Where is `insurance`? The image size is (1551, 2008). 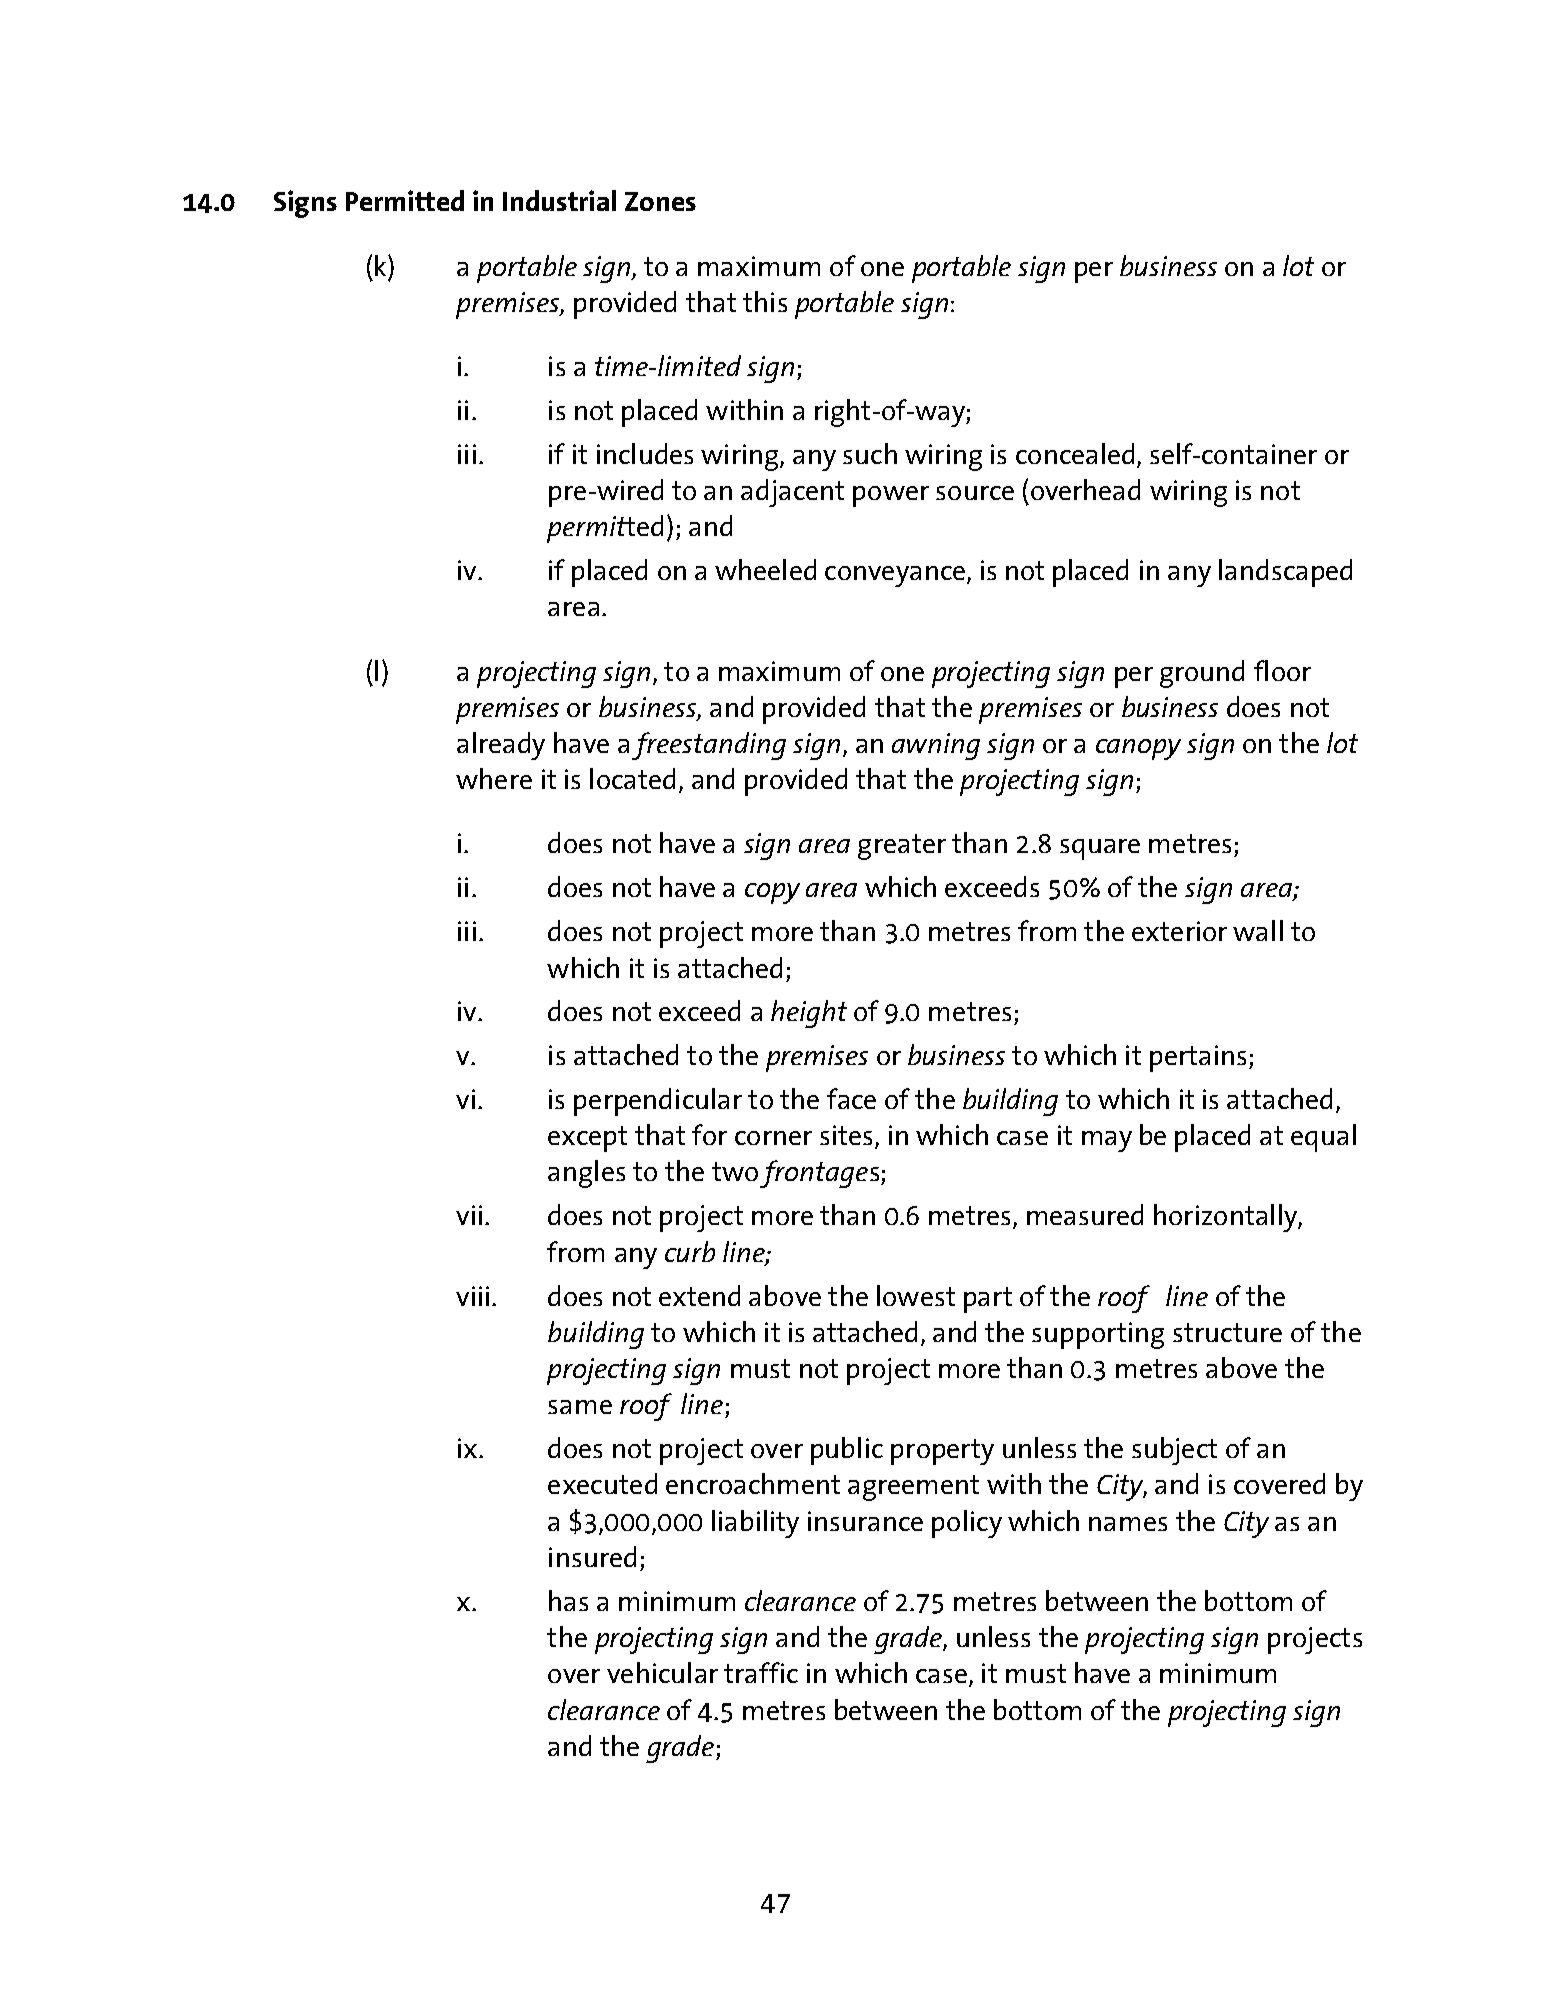
insurance is located at coordinates (865, 1521).
